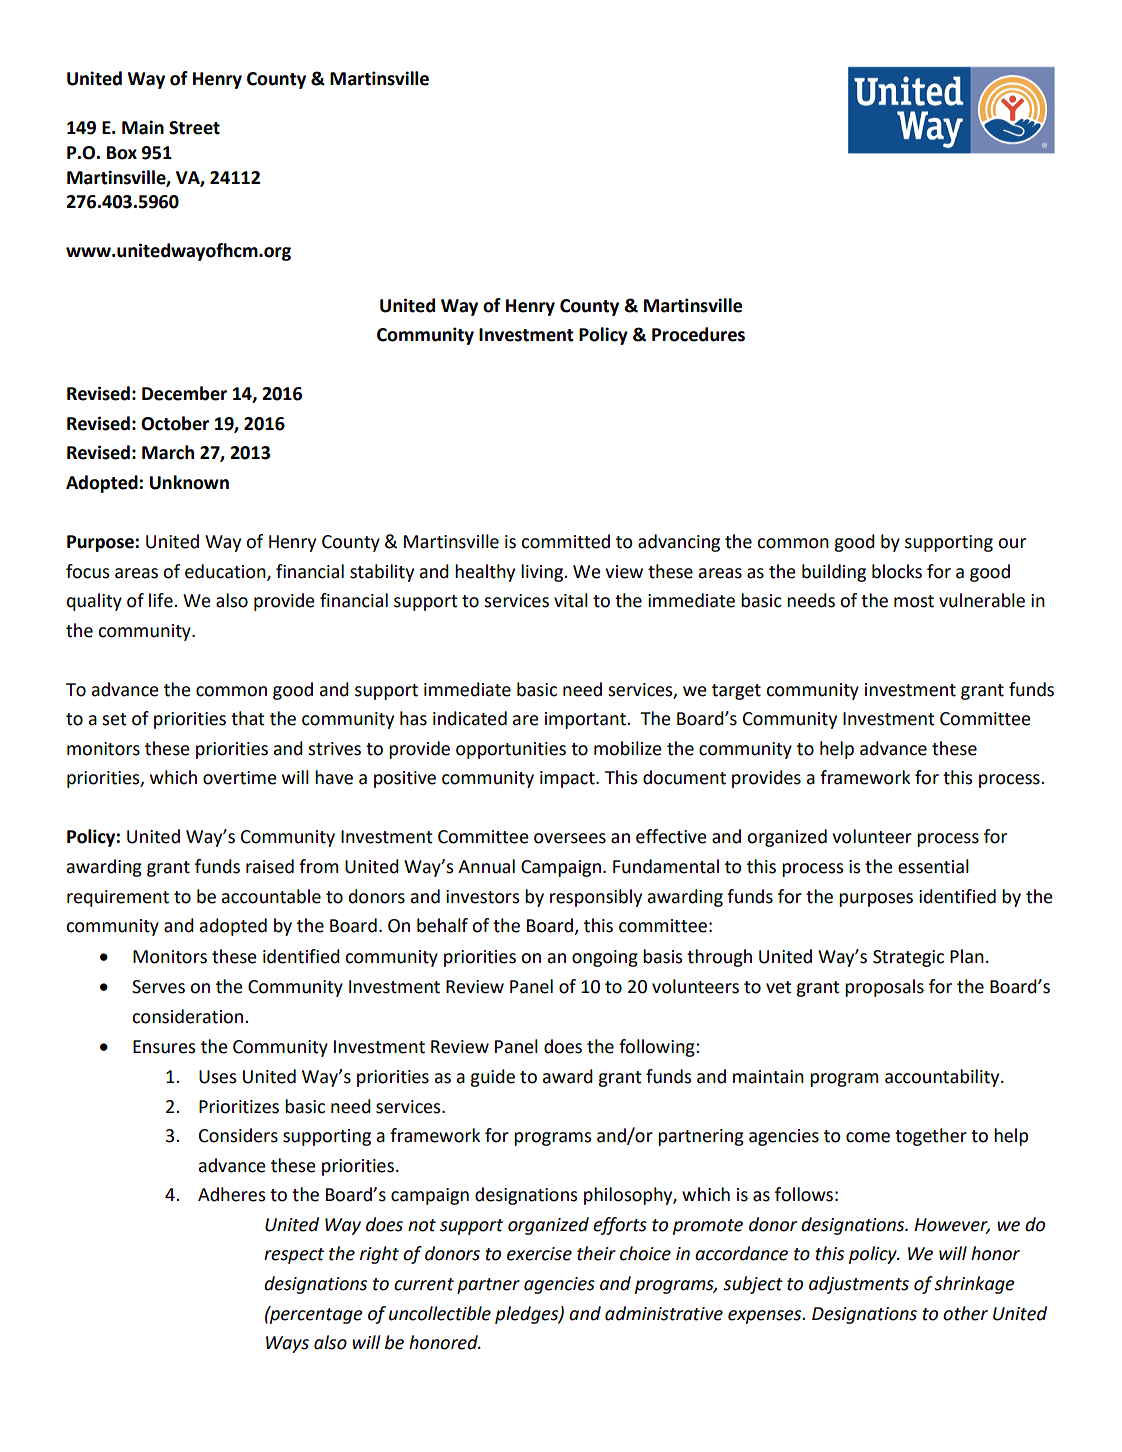 Image resolution: width=1122 pixels, height=1452 pixels. I want to click on our, so click(1012, 543).
